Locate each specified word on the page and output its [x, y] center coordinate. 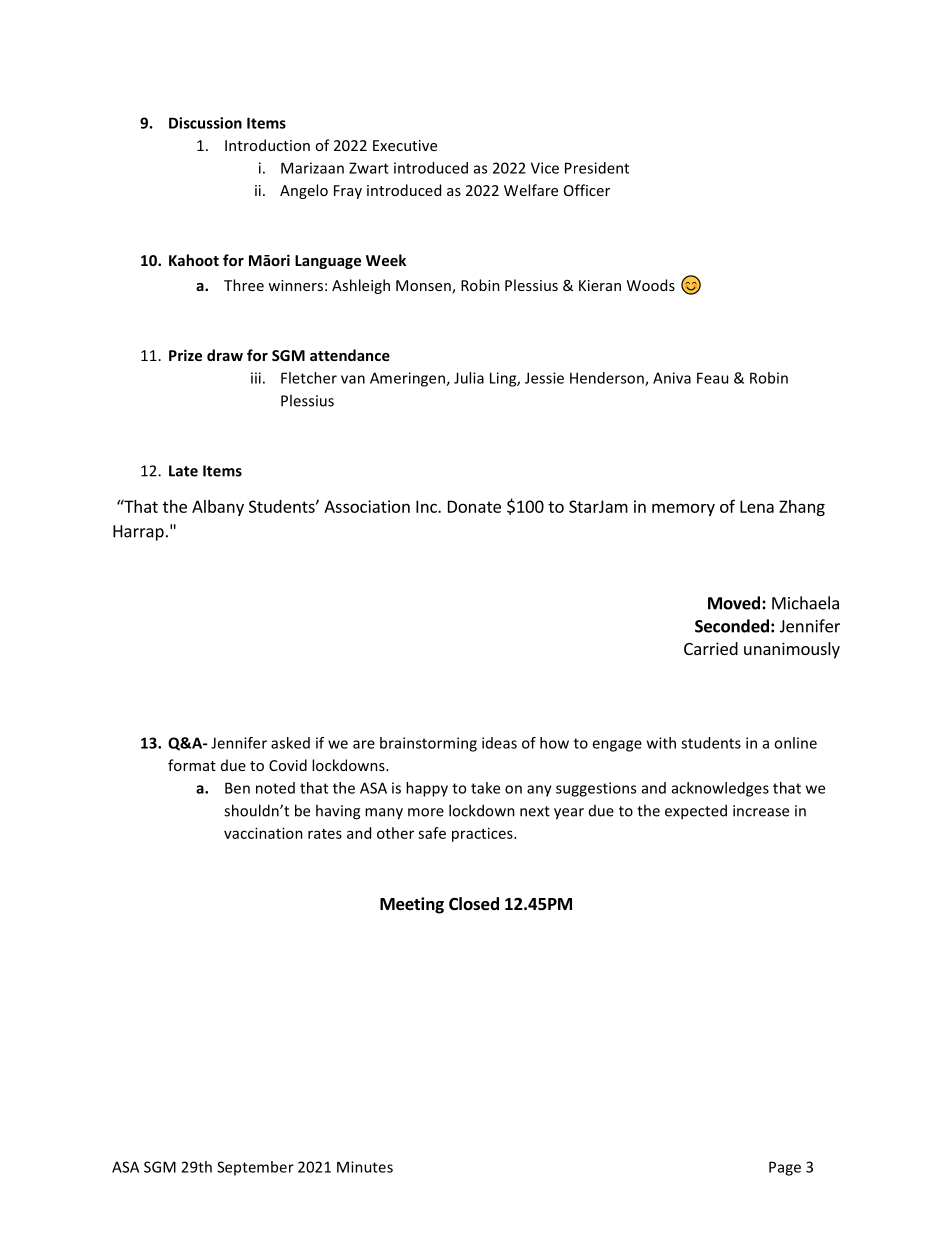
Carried [711, 648]
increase [761, 811]
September [255, 1168]
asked [290, 743]
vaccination [263, 833]
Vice [545, 168]
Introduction [267, 145]
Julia [469, 378]
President [597, 168]
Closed [474, 904]
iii [256, 378]
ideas [499, 743]
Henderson [608, 379]
